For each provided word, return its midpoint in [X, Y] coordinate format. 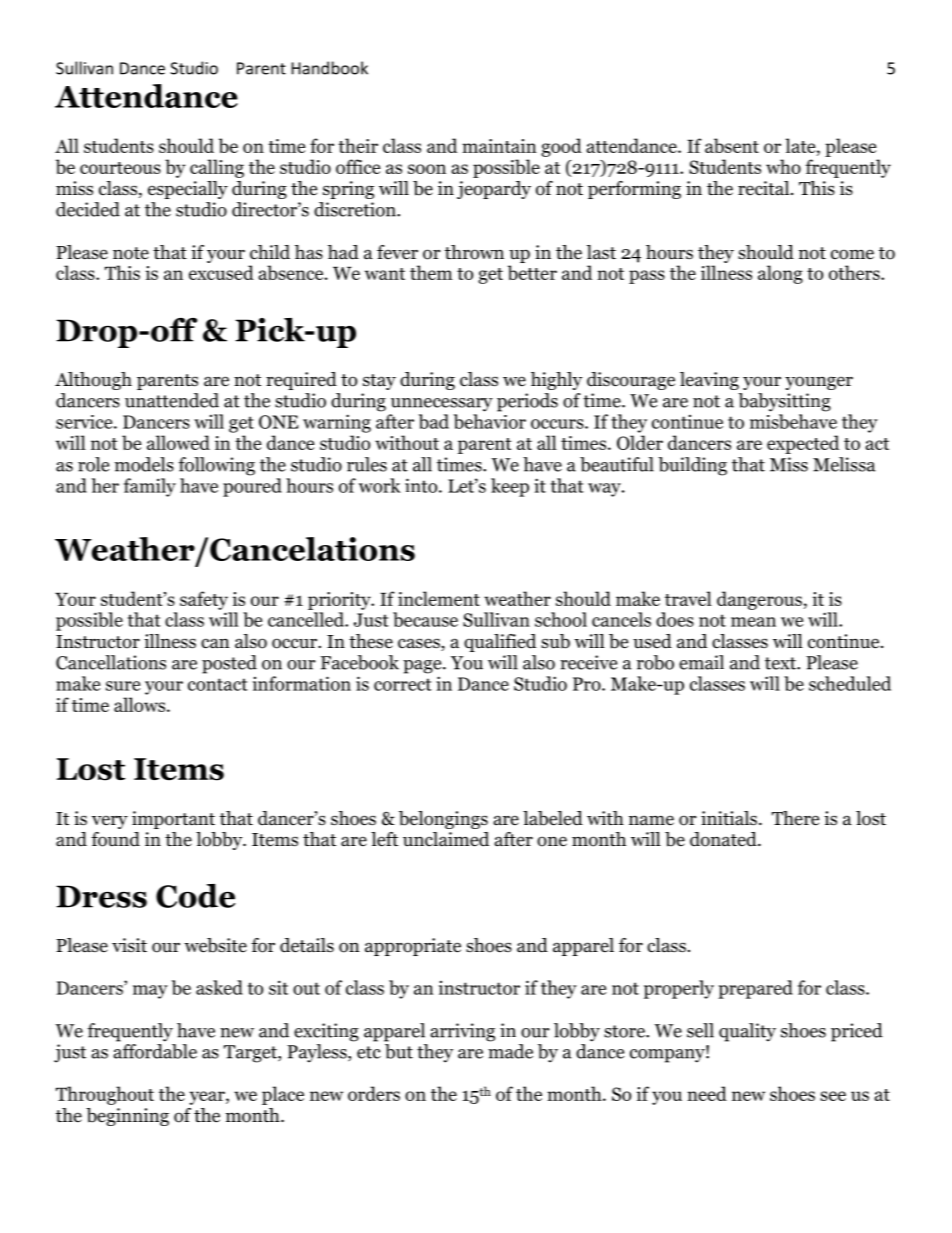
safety [204, 600]
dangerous [759, 600]
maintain [499, 146]
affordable [155, 1051]
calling [217, 168]
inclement [439, 598]
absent [732, 145]
